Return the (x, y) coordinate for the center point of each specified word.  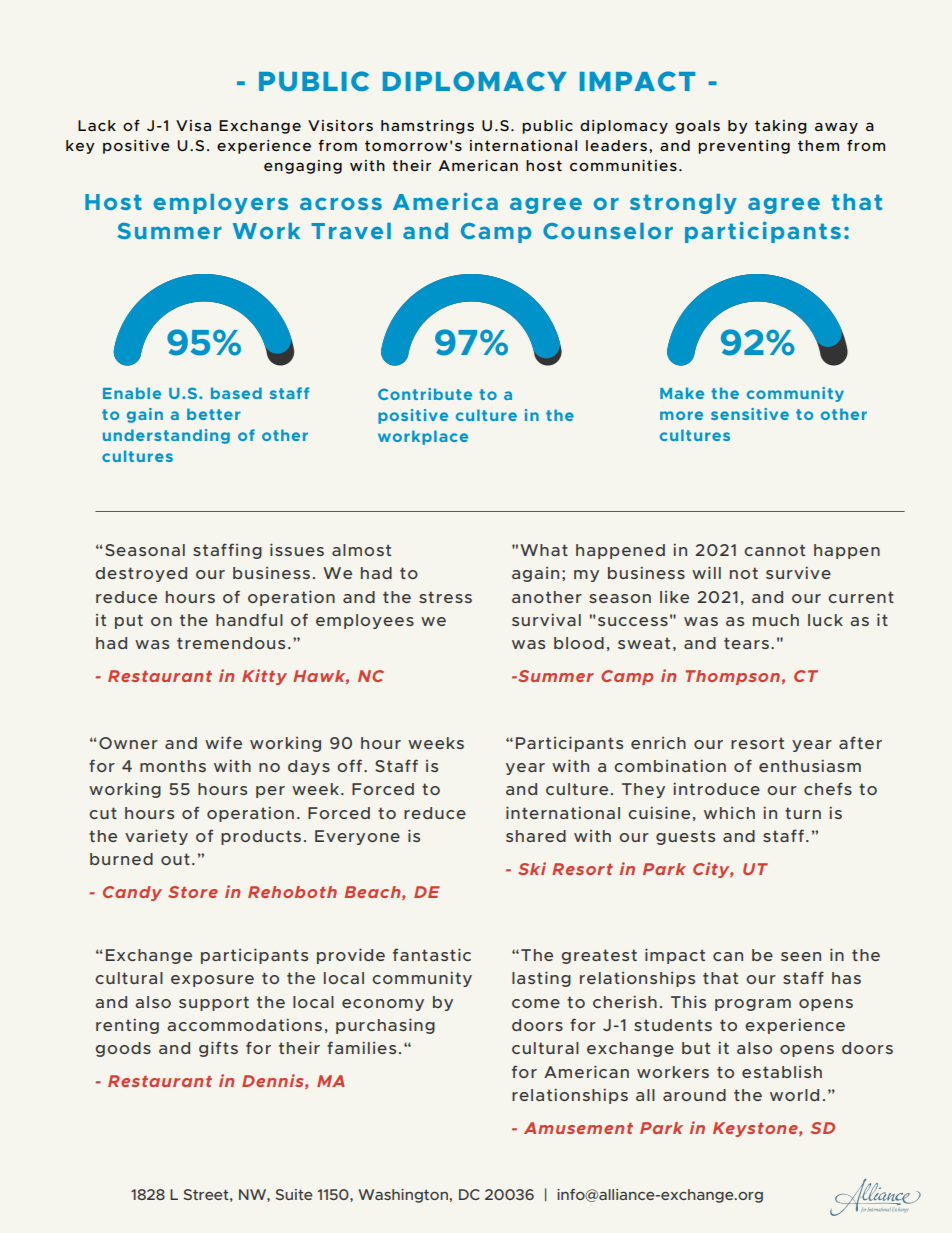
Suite (294, 1194)
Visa (193, 125)
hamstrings (427, 127)
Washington (403, 1196)
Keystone (756, 1129)
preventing (744, 147)
